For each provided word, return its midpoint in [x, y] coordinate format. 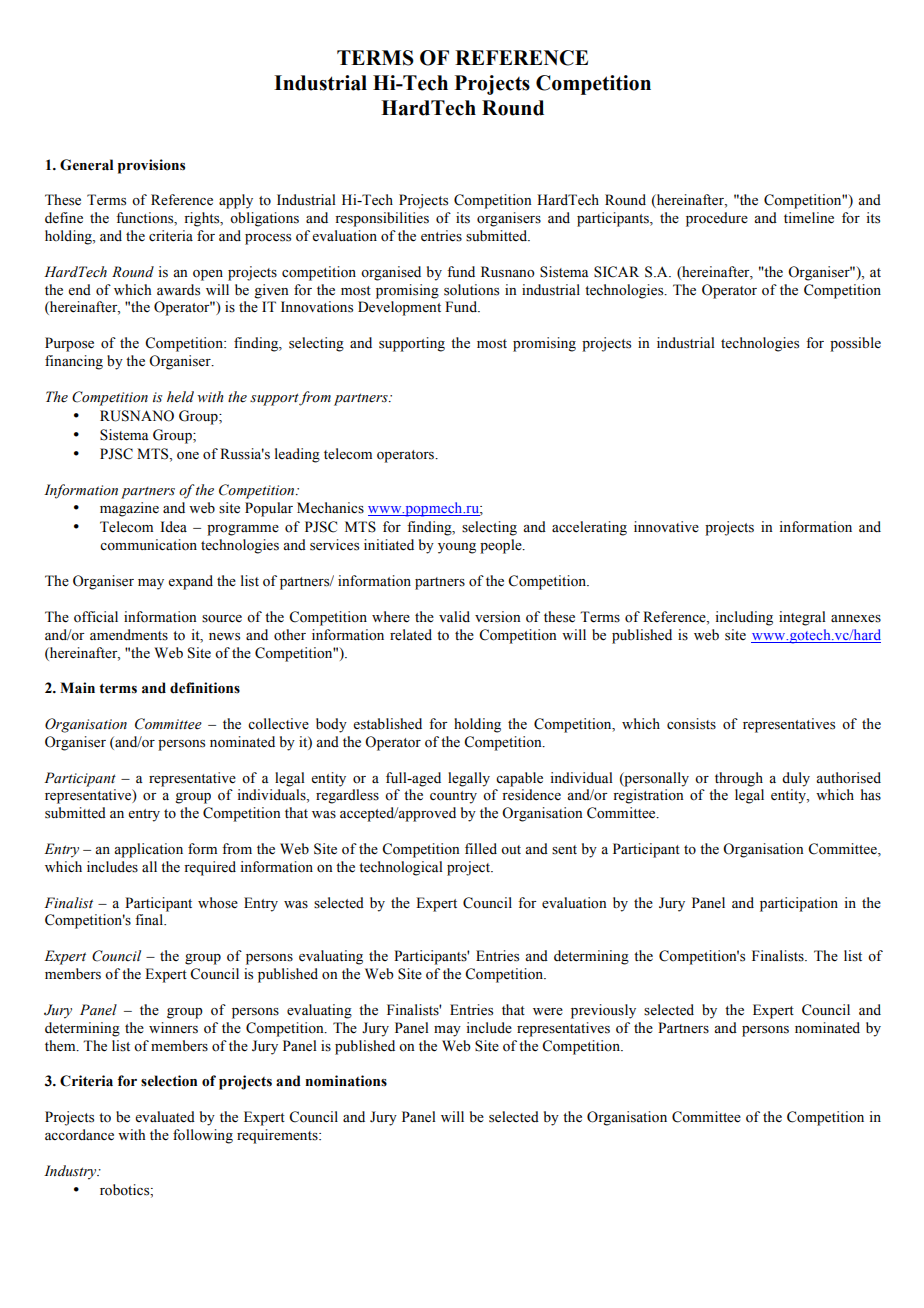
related [411, 635]
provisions [151, 166]
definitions [205, 688]
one [188, 456]
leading [297, 455]
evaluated [165, 1117]
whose [218, 903]
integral [802, 618]
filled [481, 848]
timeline [809, 218]
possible [855, 344]
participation [799, 904]
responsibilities [382, 219]
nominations [346, 1081]
